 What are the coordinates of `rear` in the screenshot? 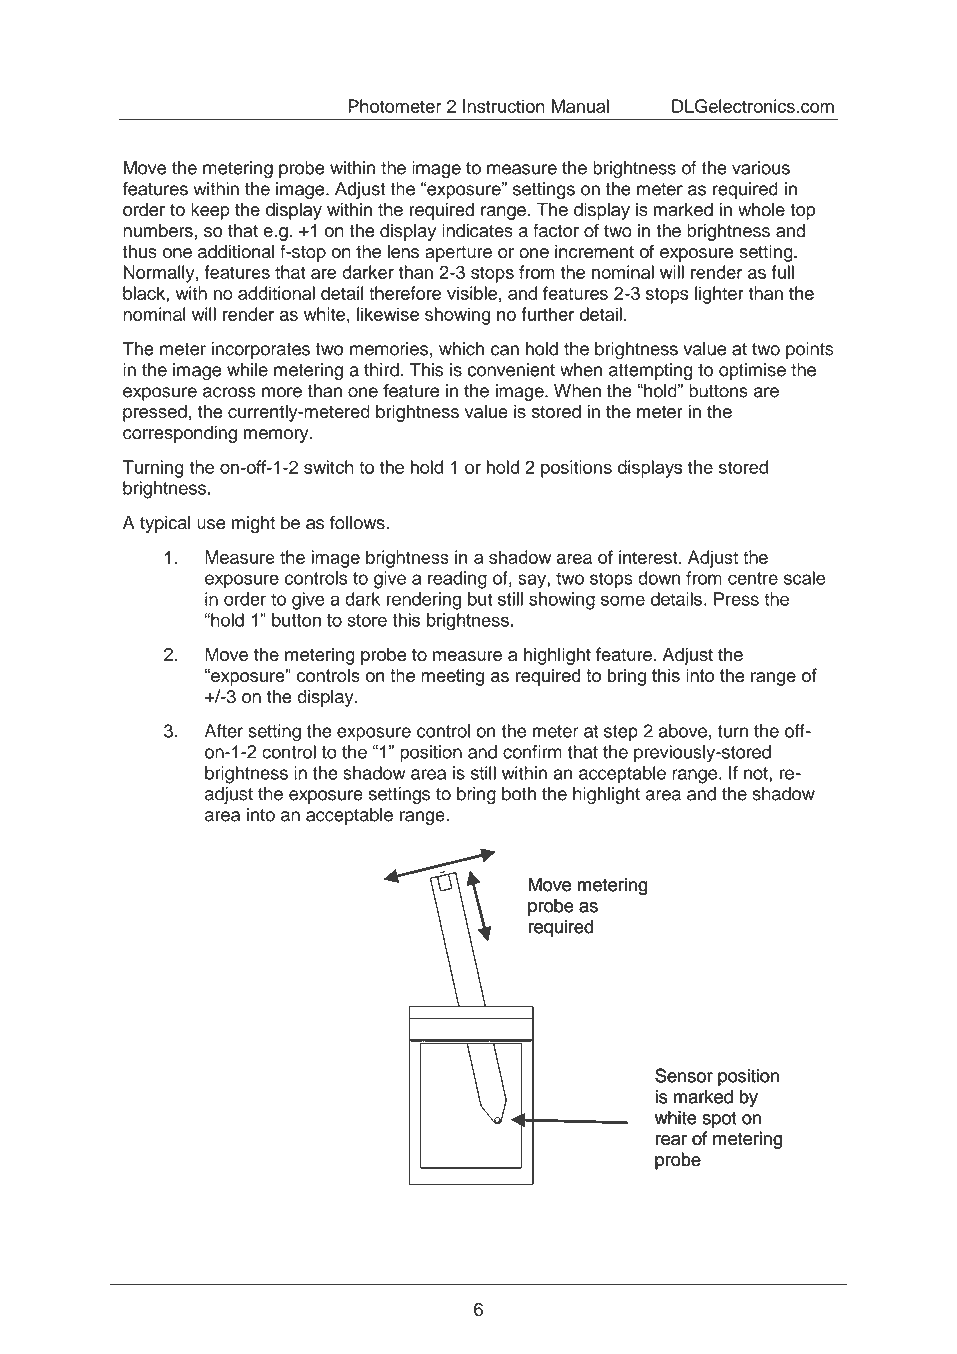 It's located at (671, 1140).
